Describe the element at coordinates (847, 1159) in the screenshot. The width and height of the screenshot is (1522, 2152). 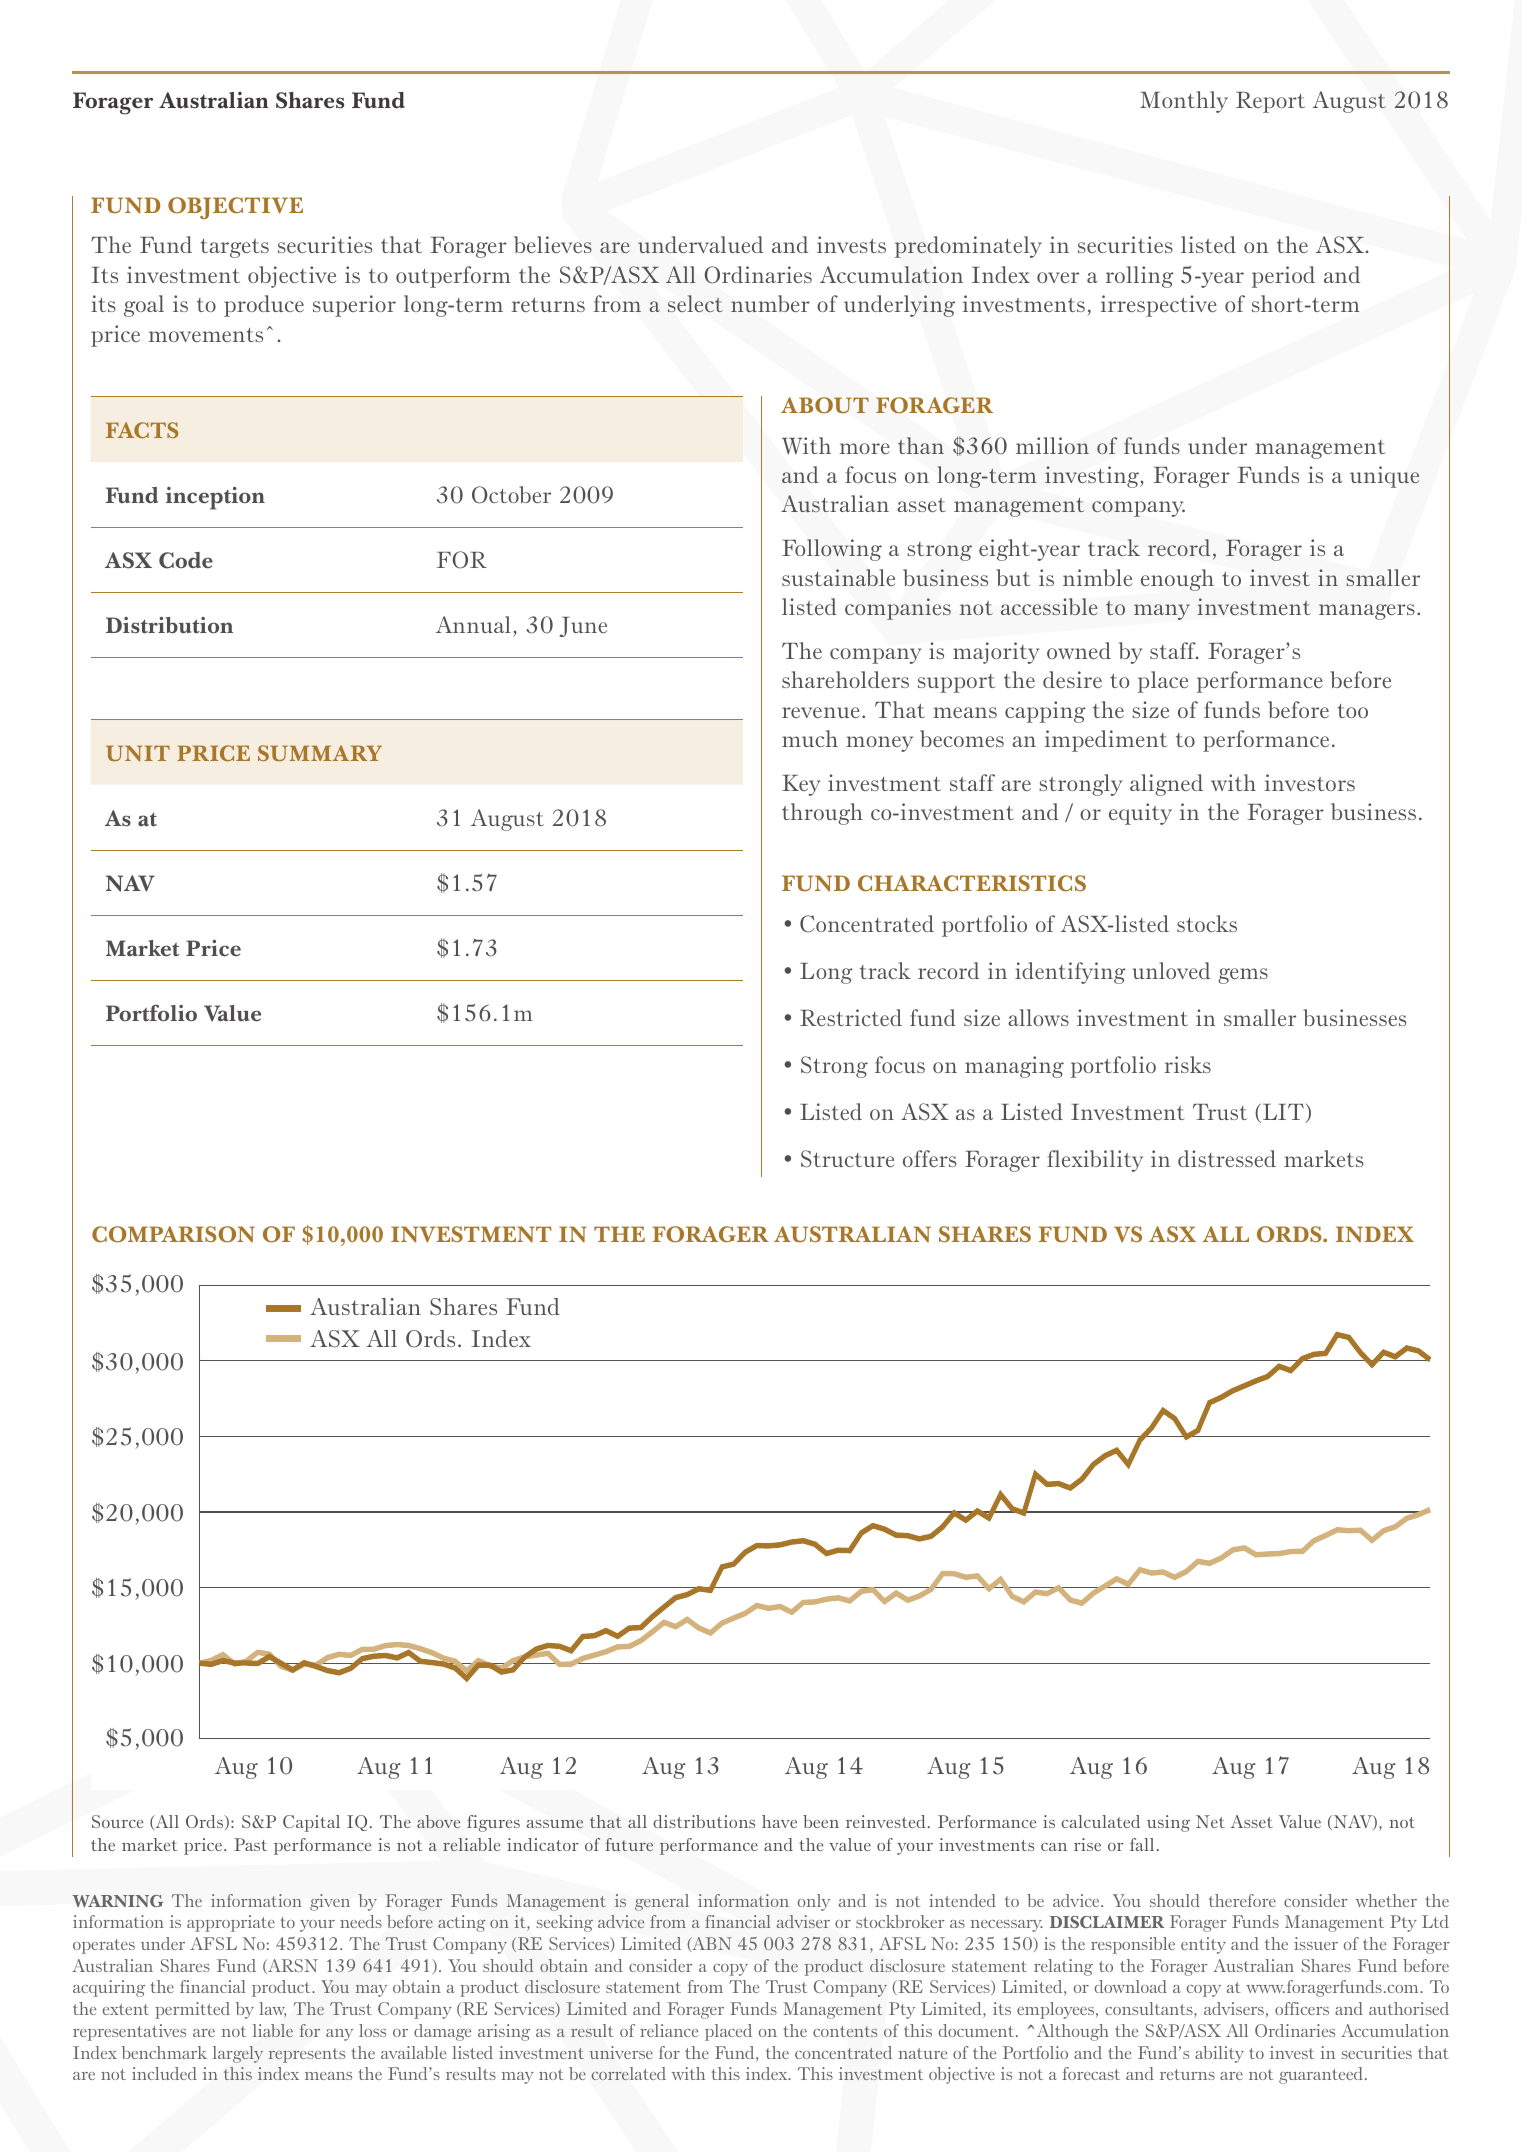
I see `Structure` at that location.
